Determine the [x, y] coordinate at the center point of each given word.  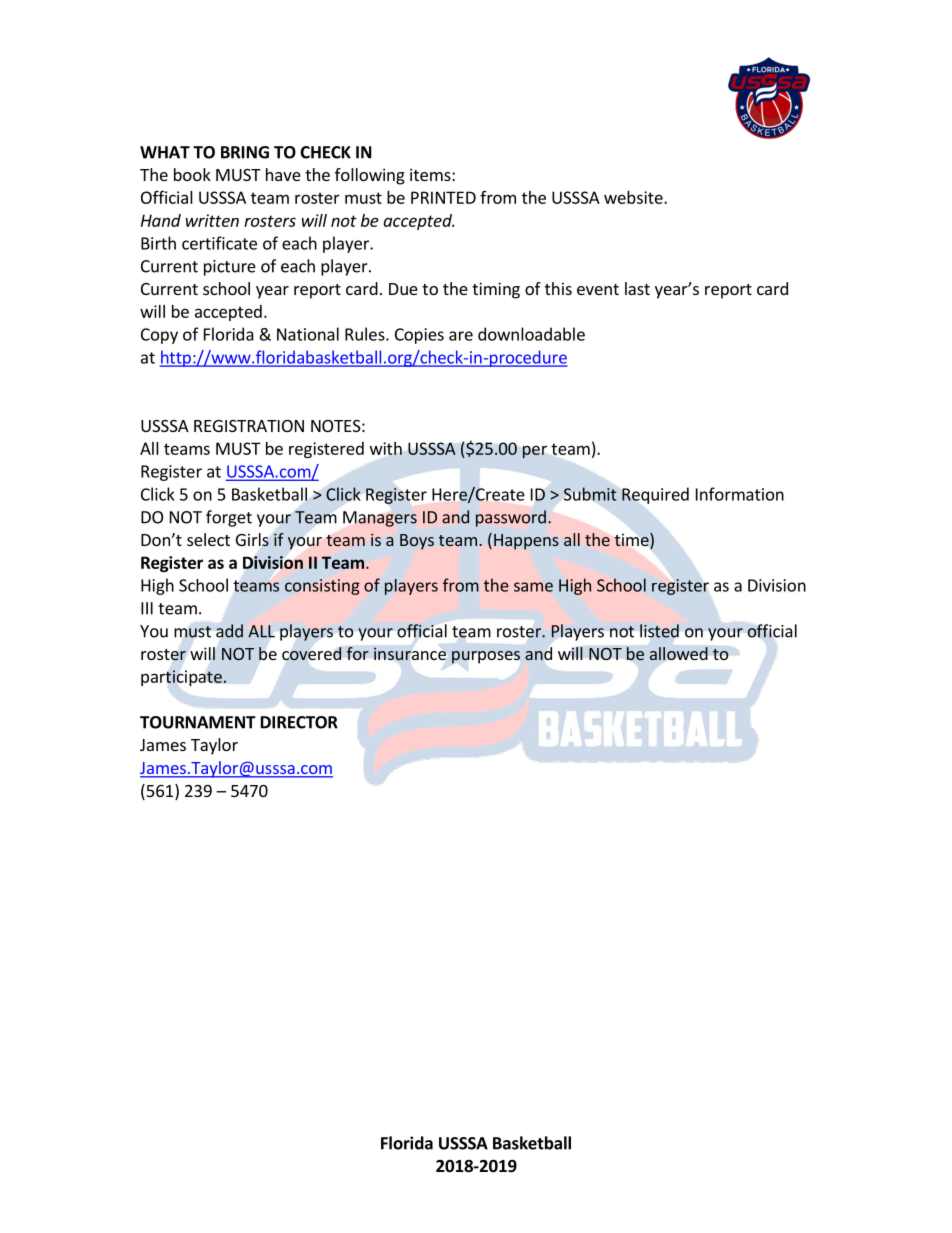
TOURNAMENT [198, 722]
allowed [678, 654]
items [431, 174]
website [634, 197]
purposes [486, 657]
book [192, 174]
